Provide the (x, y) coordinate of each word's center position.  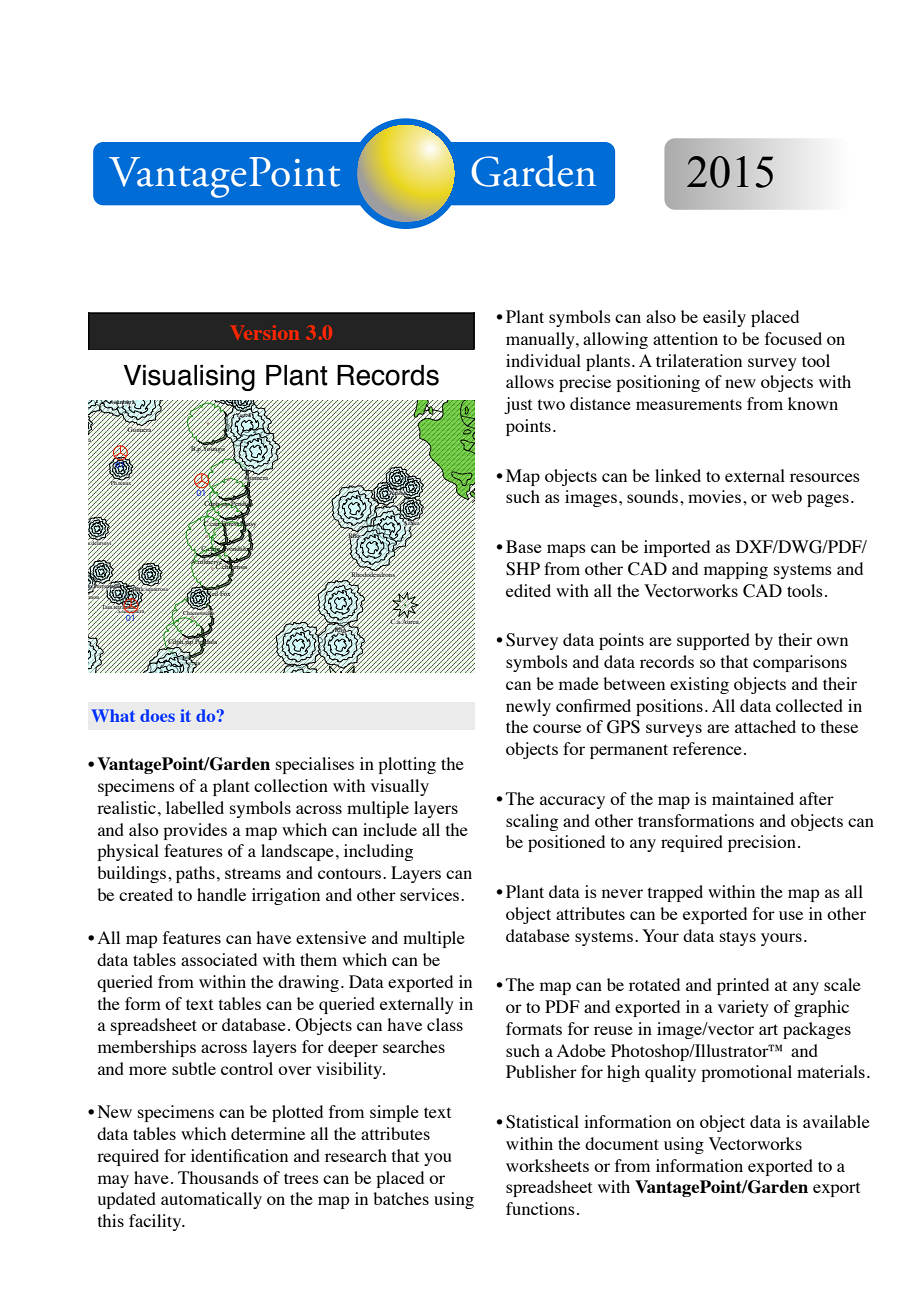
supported (713, 641)
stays (738, 938)
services (431, 894)
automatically (211, 1200)
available (836, 1121)
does (157, 715)
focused (793, 338)
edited (528, 590)
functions (540, 1208)
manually (541, 340)
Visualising (189, 378)
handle (221, 894)
